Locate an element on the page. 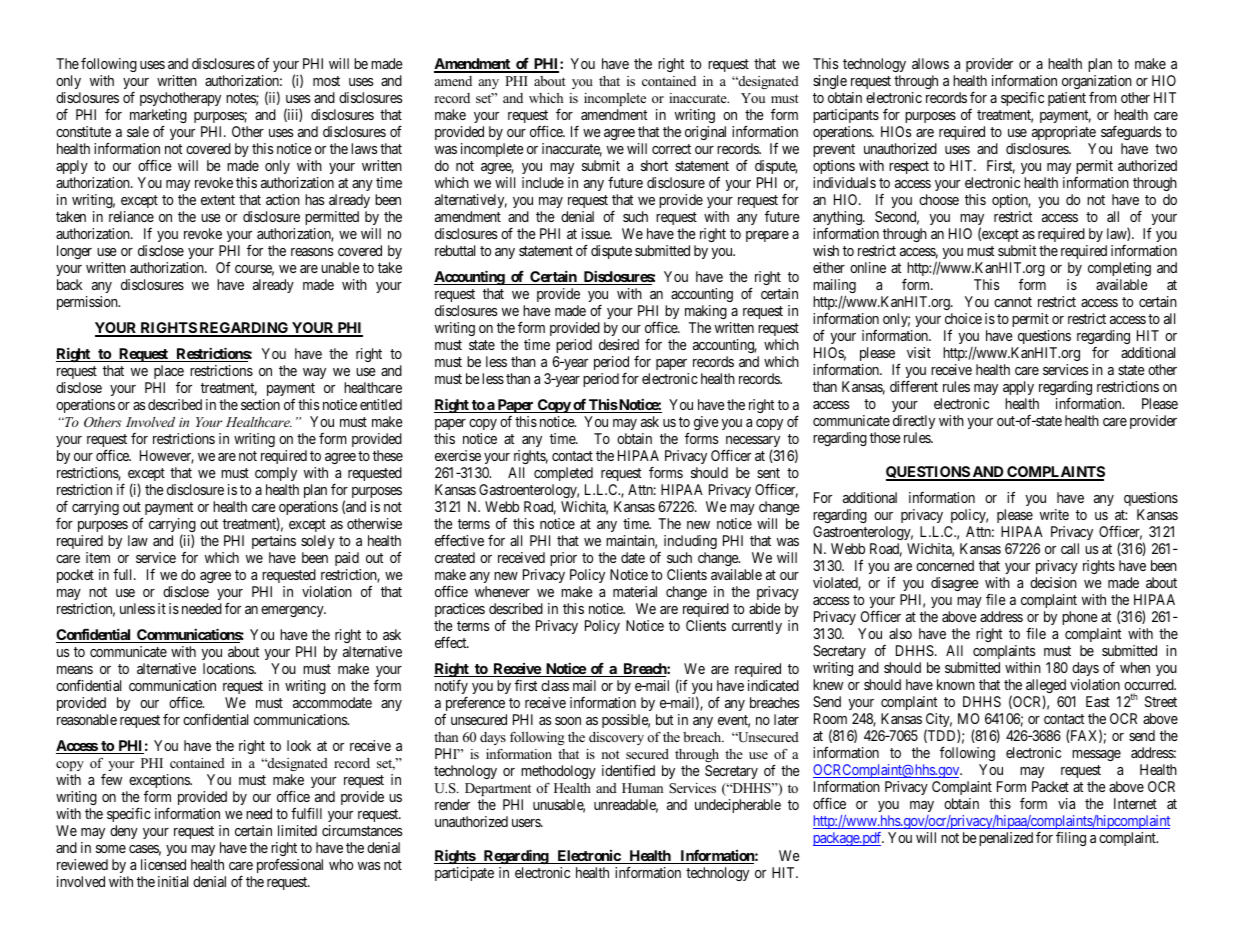 Image resolution: width=1233 pixels, height=952 pixels. penalized is located at coordinates (1006, 839).
